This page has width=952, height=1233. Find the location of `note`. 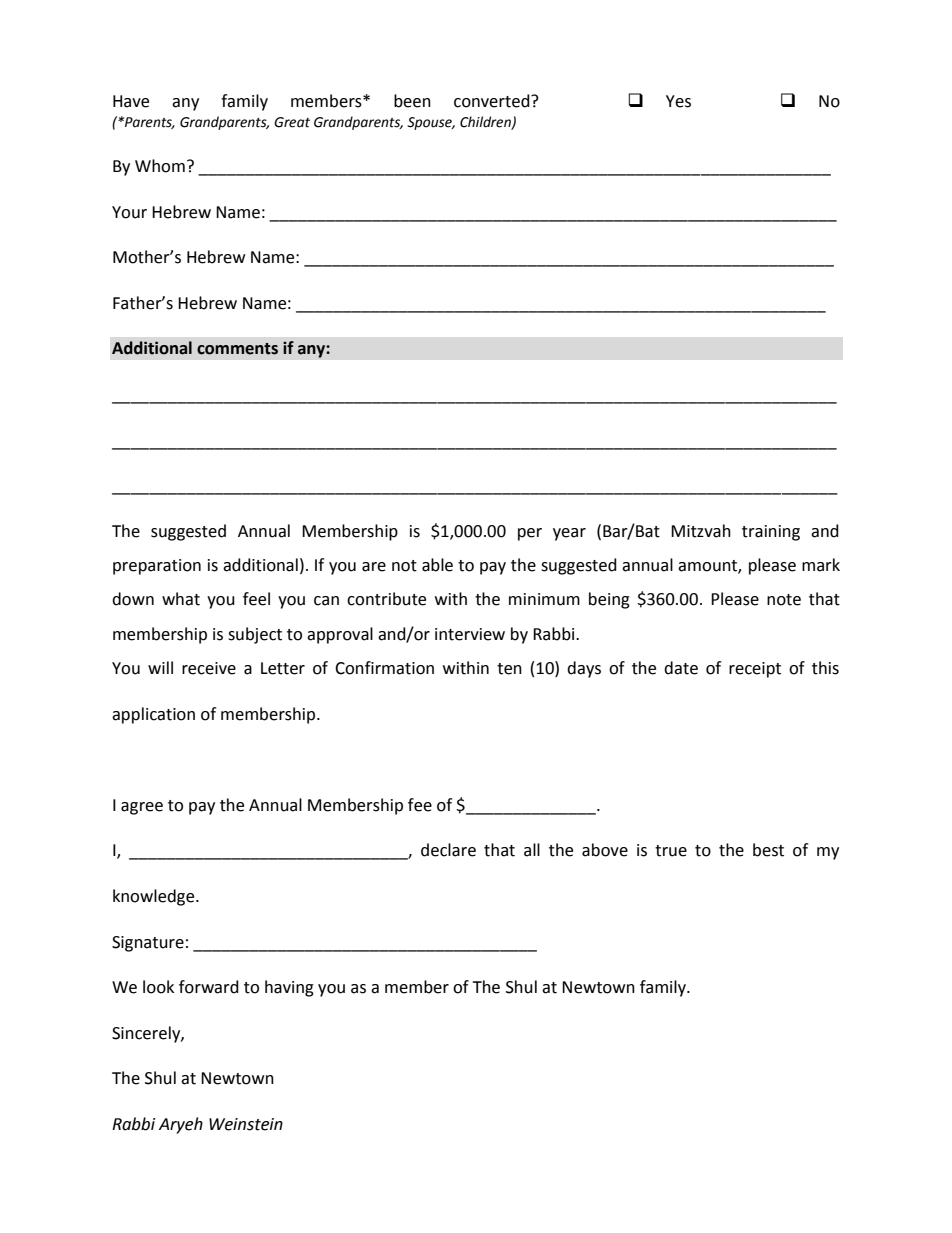

note is located at coordinates (784, 600).
